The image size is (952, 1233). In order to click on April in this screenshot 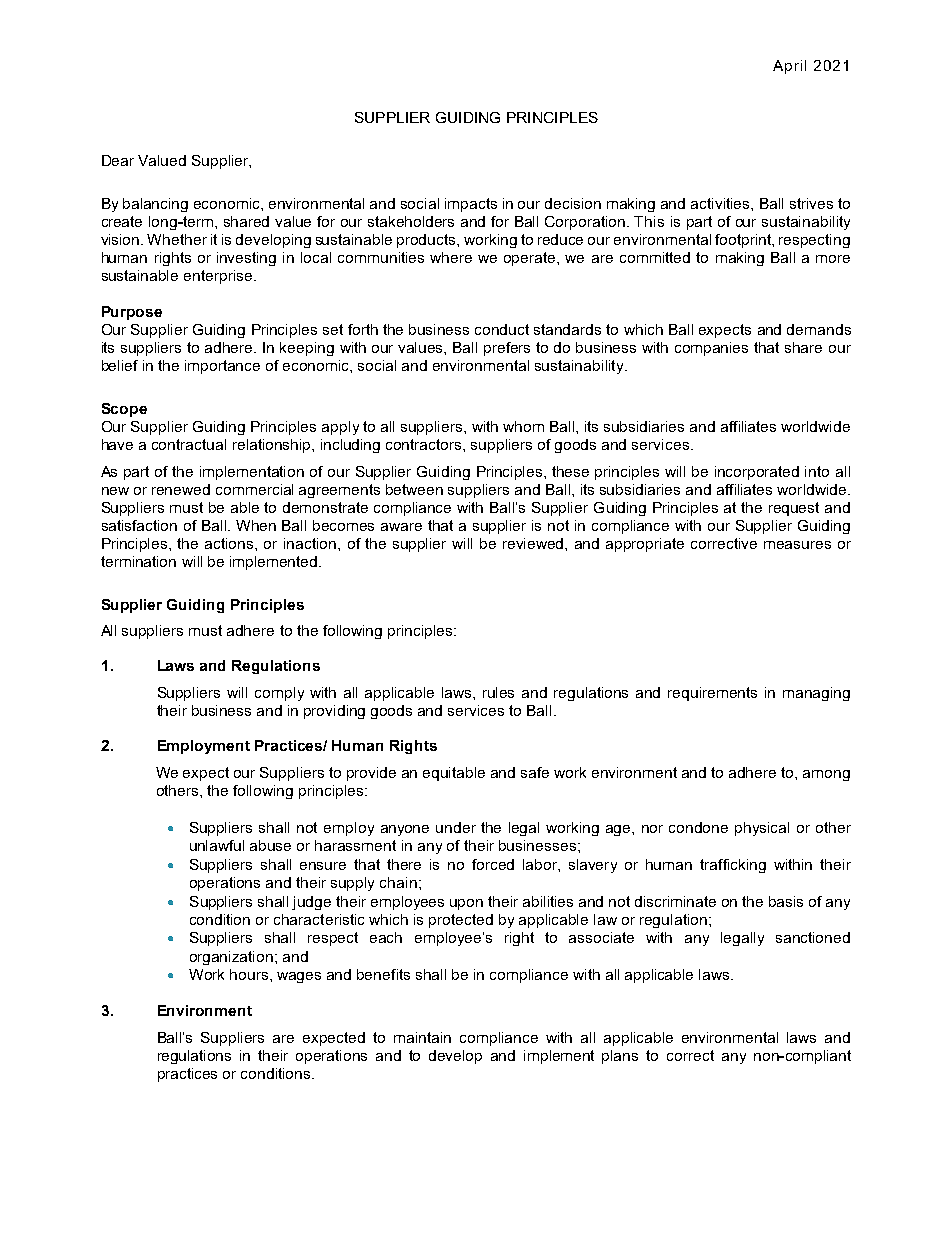, I will do `click(789, 67)`.
